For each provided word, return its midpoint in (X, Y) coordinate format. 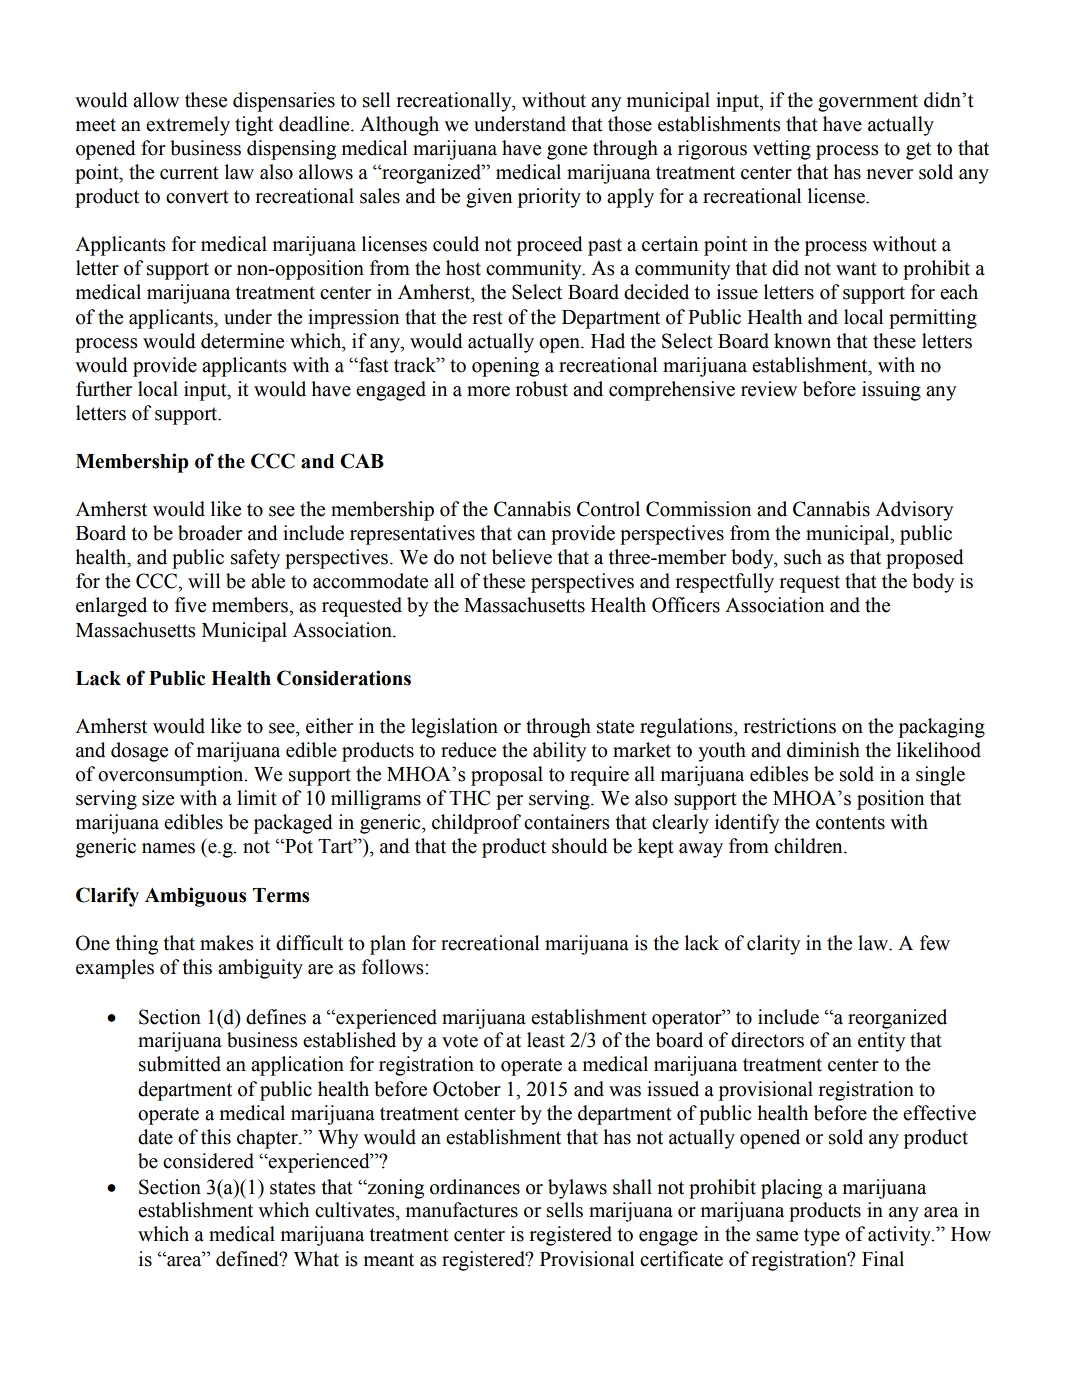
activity (900, 1236)
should (580, 846)
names (168, 848)
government (868, 103)
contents (850, 823)
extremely (188, 126)
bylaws (577, 1189)
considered (208, 1161)
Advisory (914, 511)
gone (567, 152)
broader (210, 533)
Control (608, 509)
